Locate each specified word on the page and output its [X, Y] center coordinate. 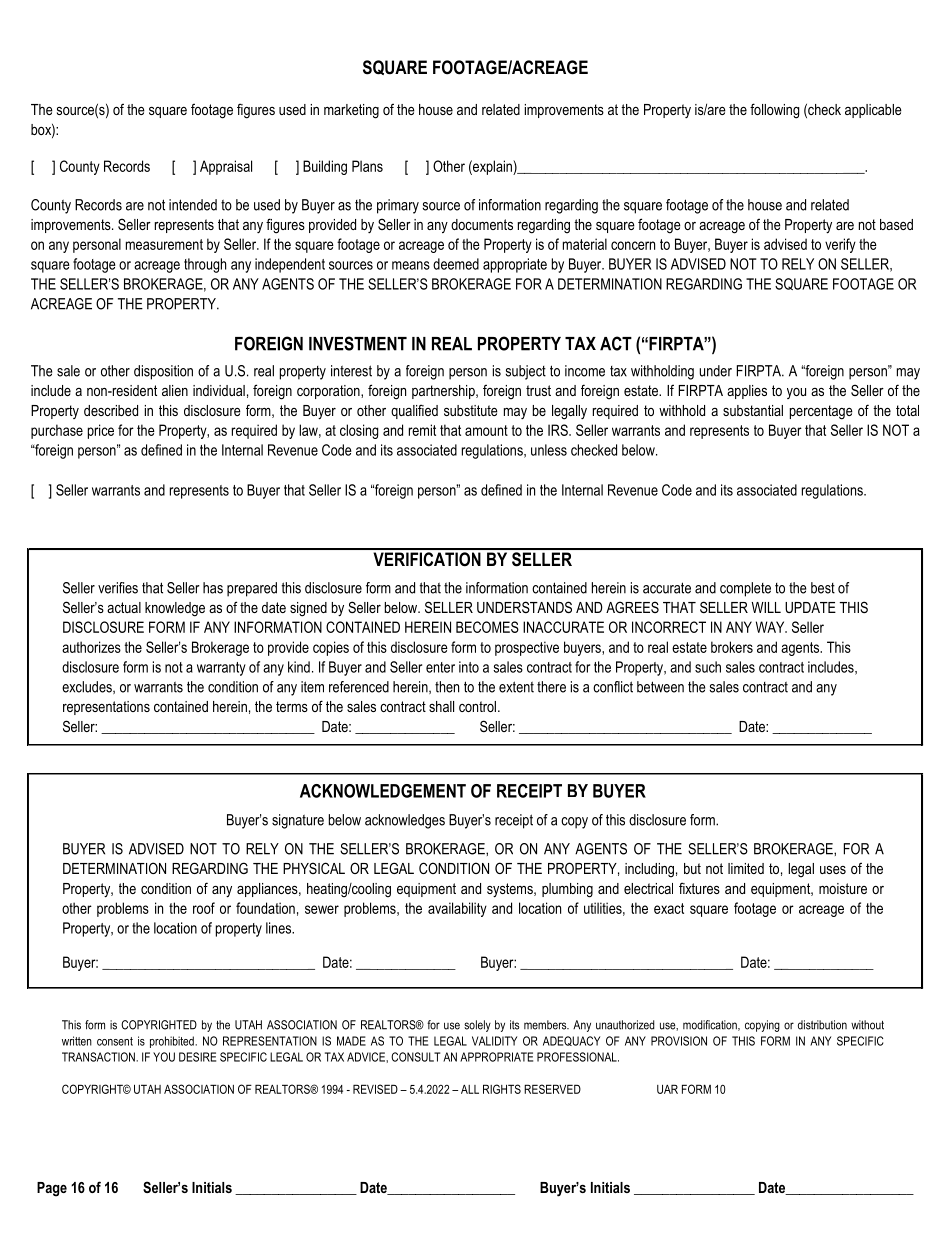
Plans [367, 166]
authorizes [91, 647]
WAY [771, 627]
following [774, 111]
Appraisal [226, 167]
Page [52, 1189]
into [469, 667]
